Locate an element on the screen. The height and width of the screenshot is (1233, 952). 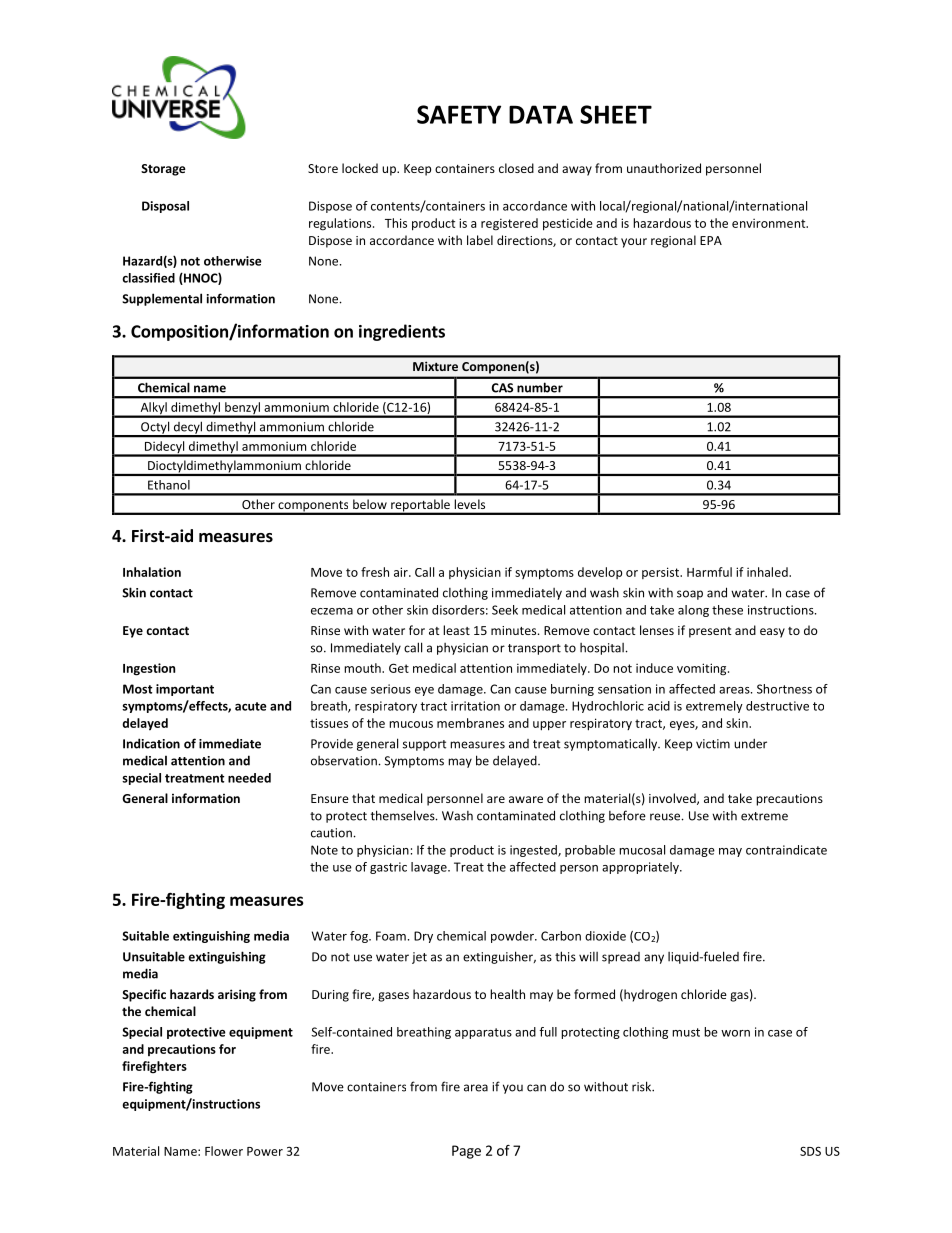
EPA is located at coordinates (711, 240).
